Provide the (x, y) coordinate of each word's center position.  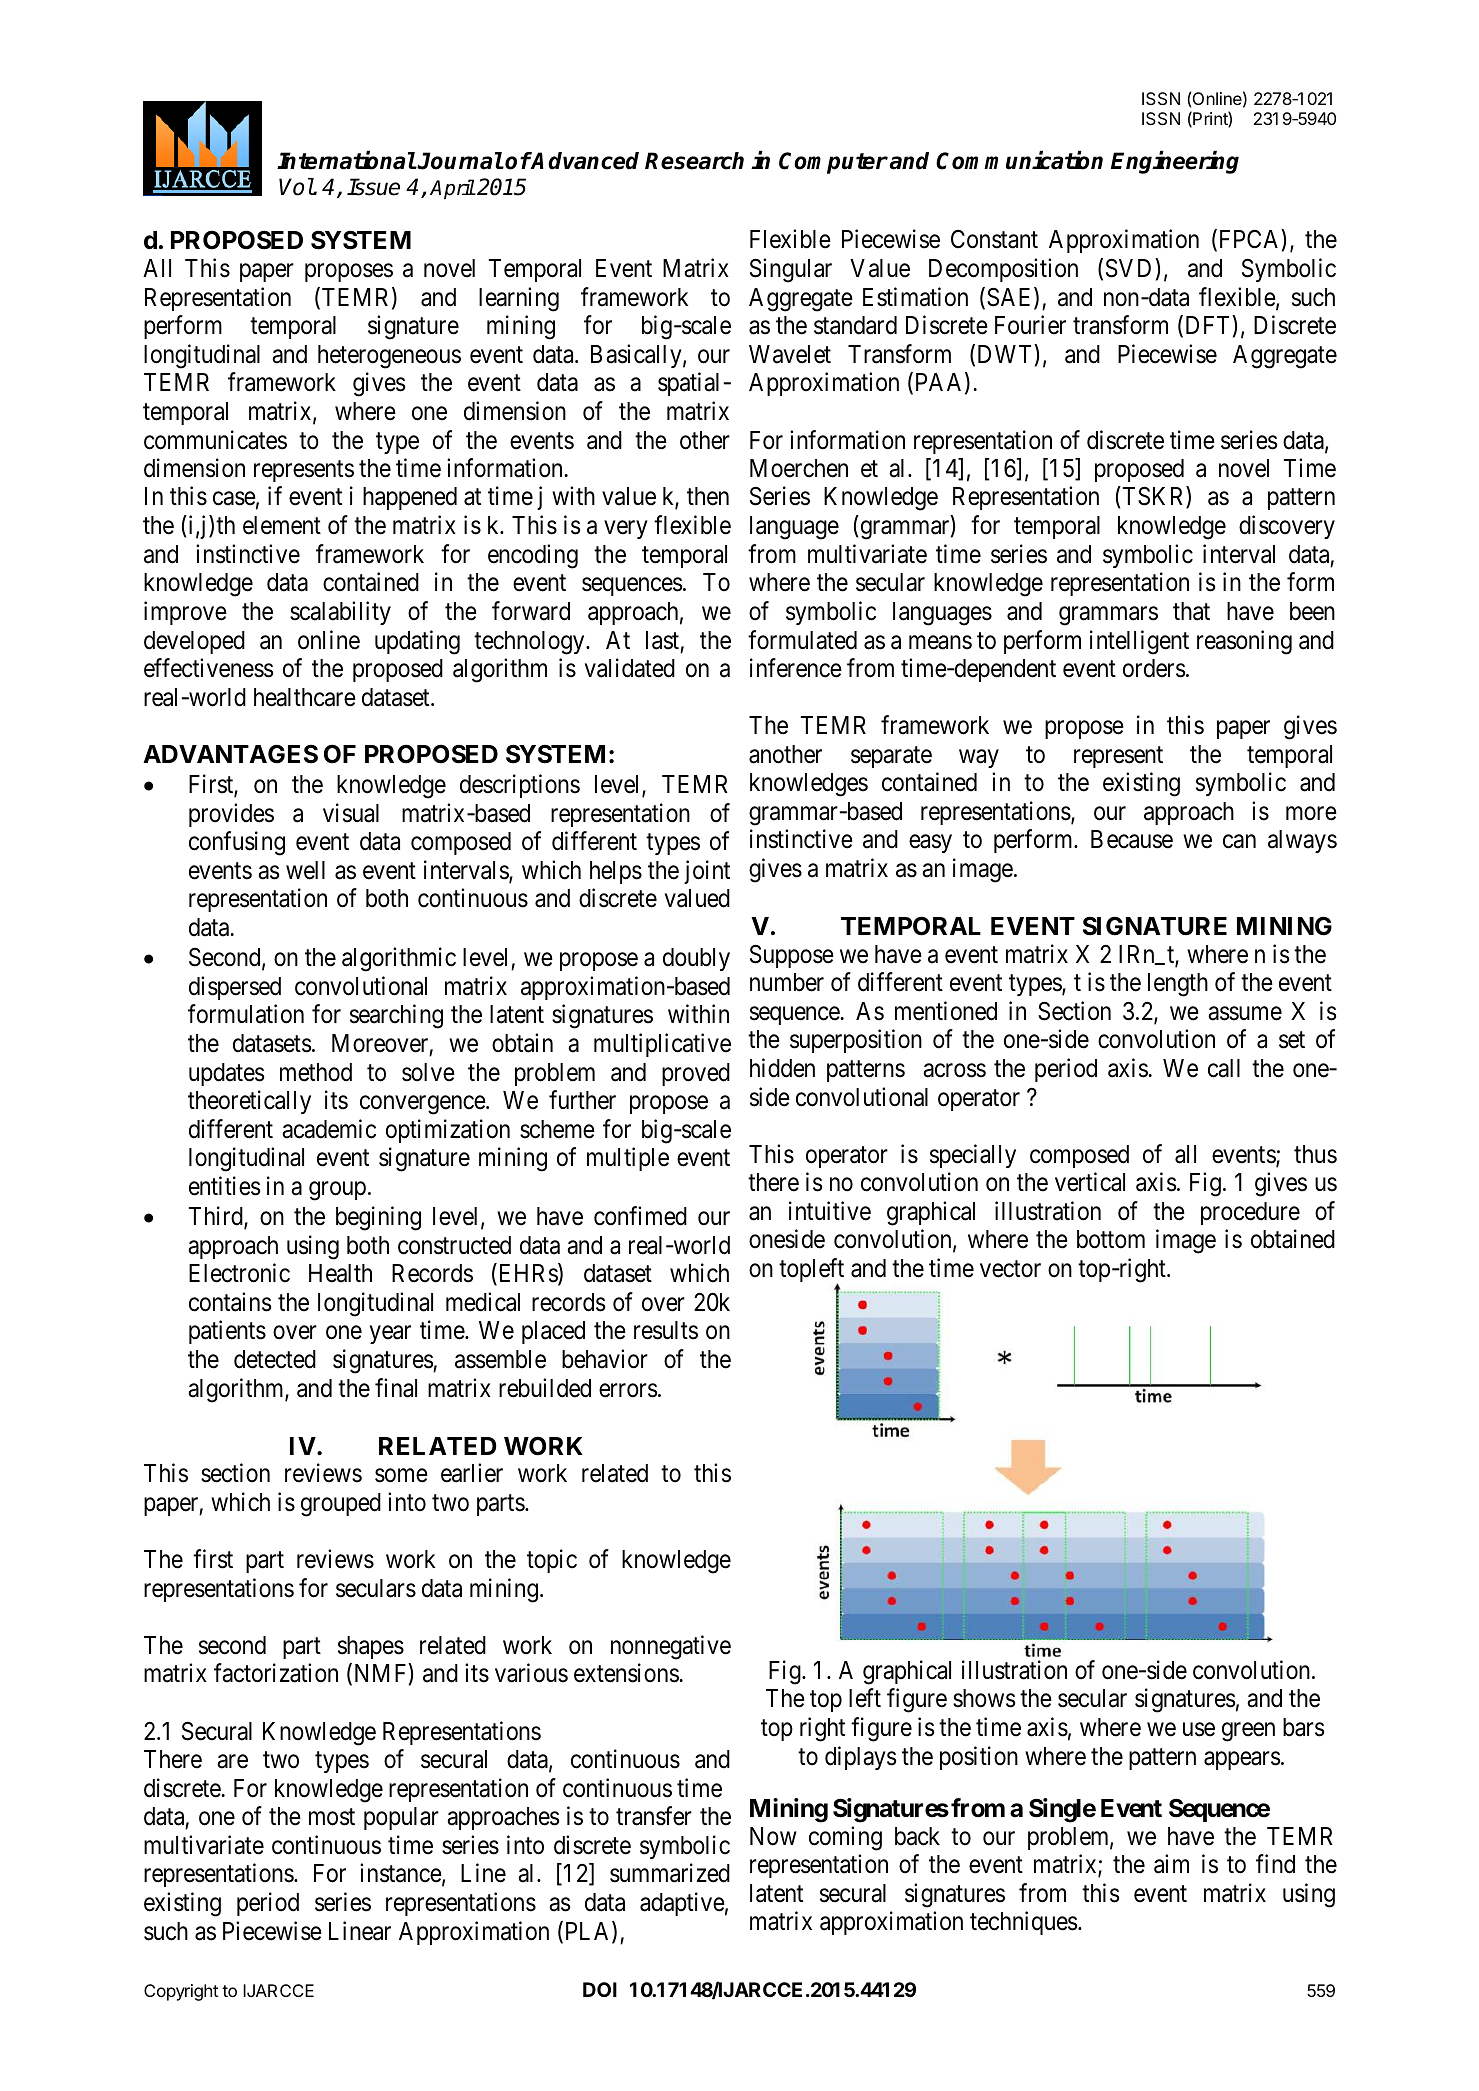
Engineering (1175, 162)
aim (1171, 1864)
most (332, 1817)
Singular (791, 270)
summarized (670, 1873)
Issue (373, 187)
